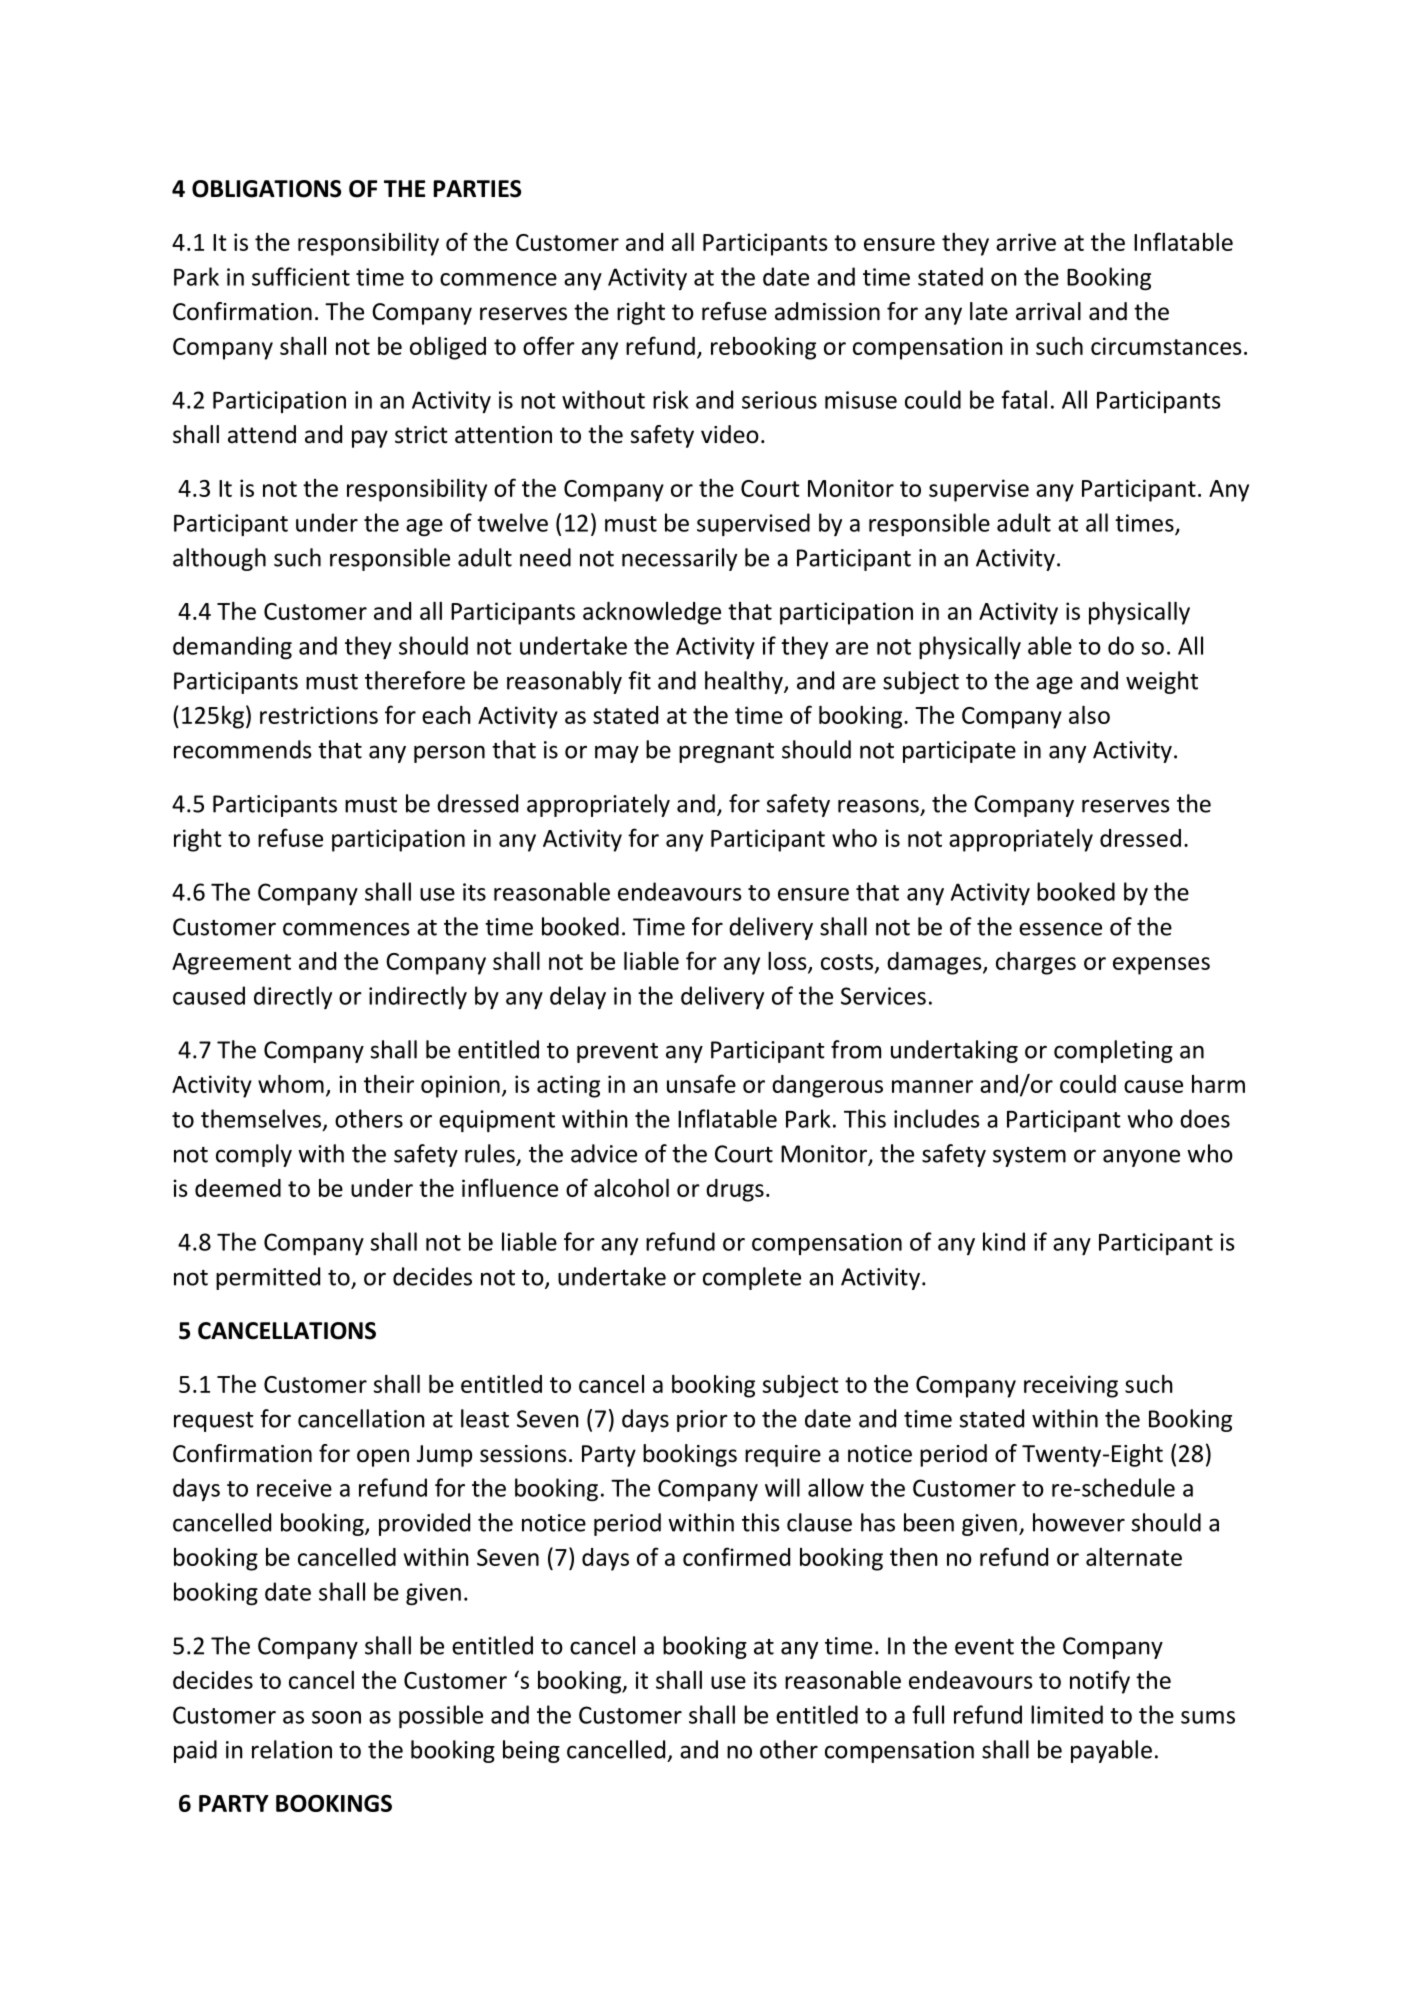 This screenshot has width=1422, height=2012. What do you see at coordinates (1026, 242) in the screenshot?
I see `arrive` at bounding box center [1026, 242].
